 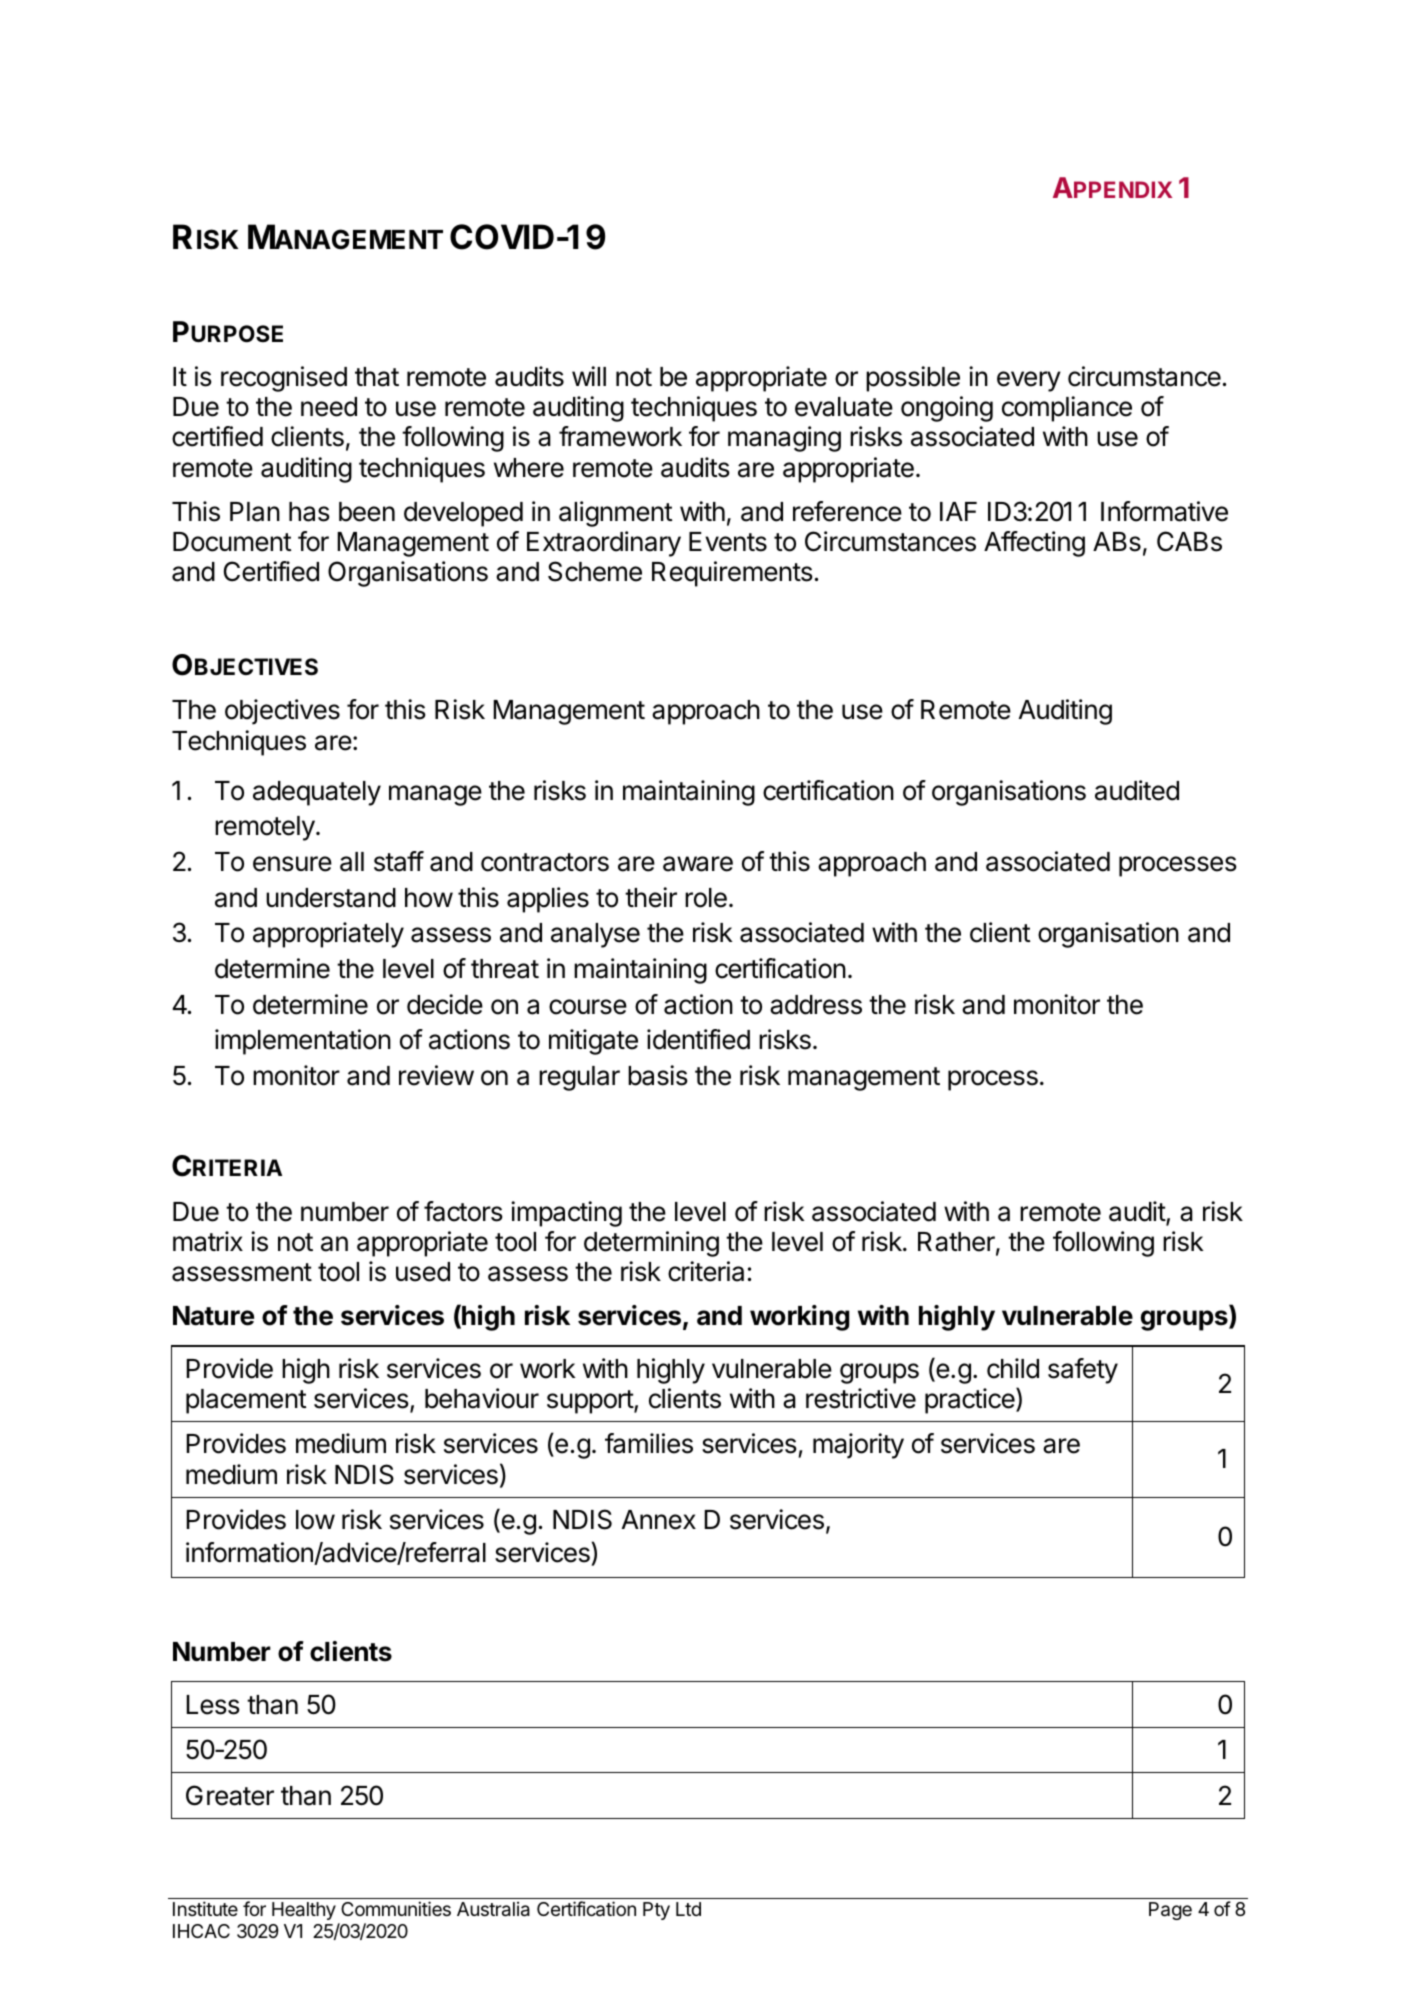 What do you see at coordinates (423, 1272) in the screenshot?
I see `used` at bounding box center [423, 1272].
